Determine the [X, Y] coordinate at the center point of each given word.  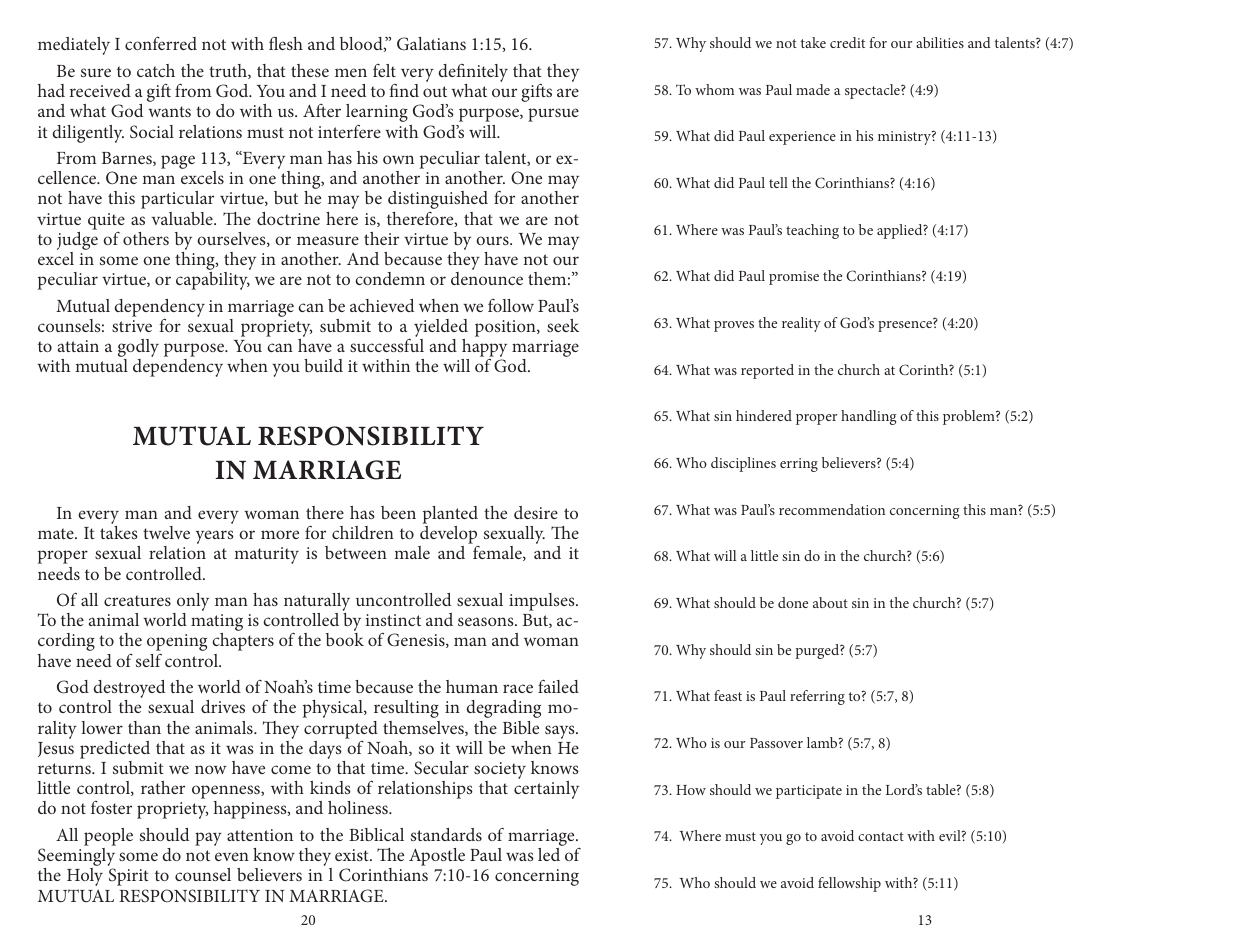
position [506, 328]
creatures [137, 600]
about [830, 602]
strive [132, 326]
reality [801, 324]
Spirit [129, 877]
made [813, 89]
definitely [473, 74]
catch [156, 70]
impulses [543, 602]
